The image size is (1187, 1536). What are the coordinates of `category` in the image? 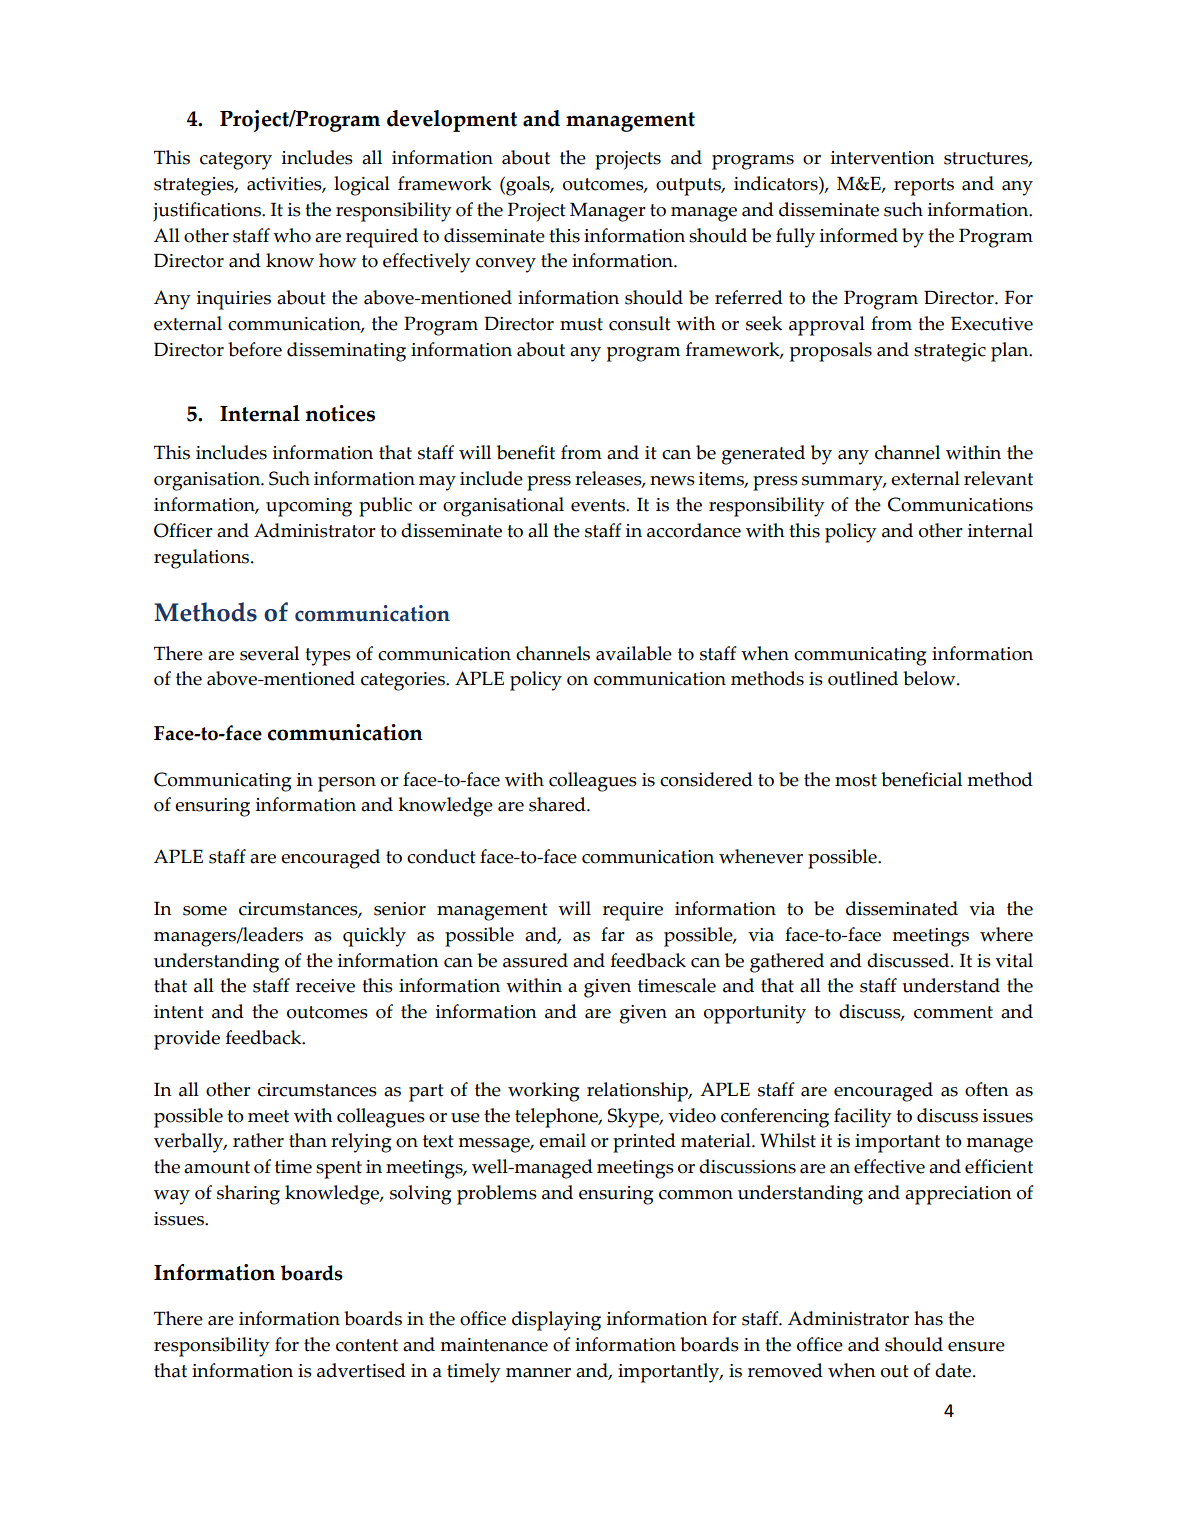 It's located at (236, 161).
